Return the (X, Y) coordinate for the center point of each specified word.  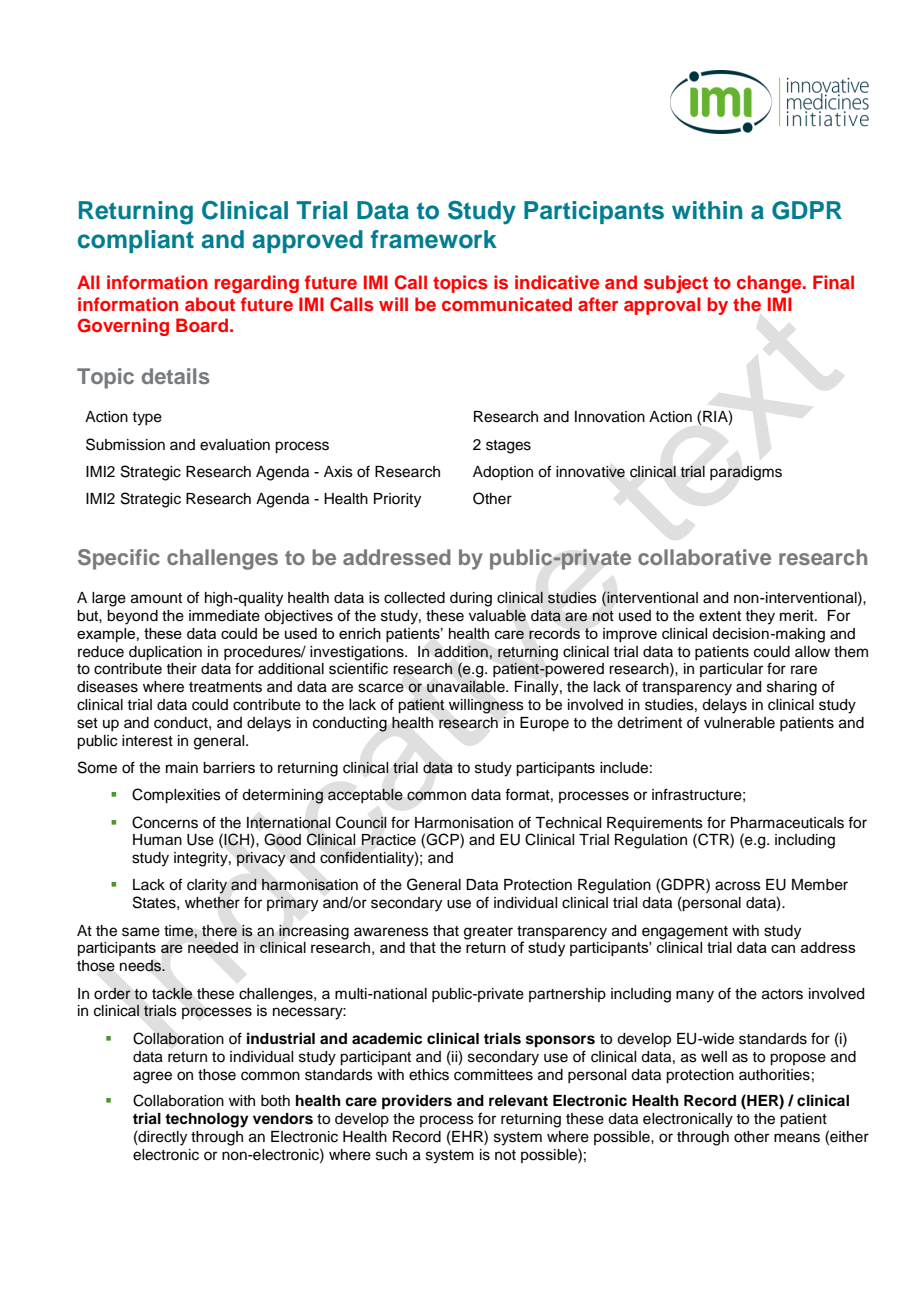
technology (207, 1120)
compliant (136, 241)
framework (434, 239)
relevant (518, 1100)
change (770, 284)
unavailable (467, 686)
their (181, 669)
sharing (792, 688)
